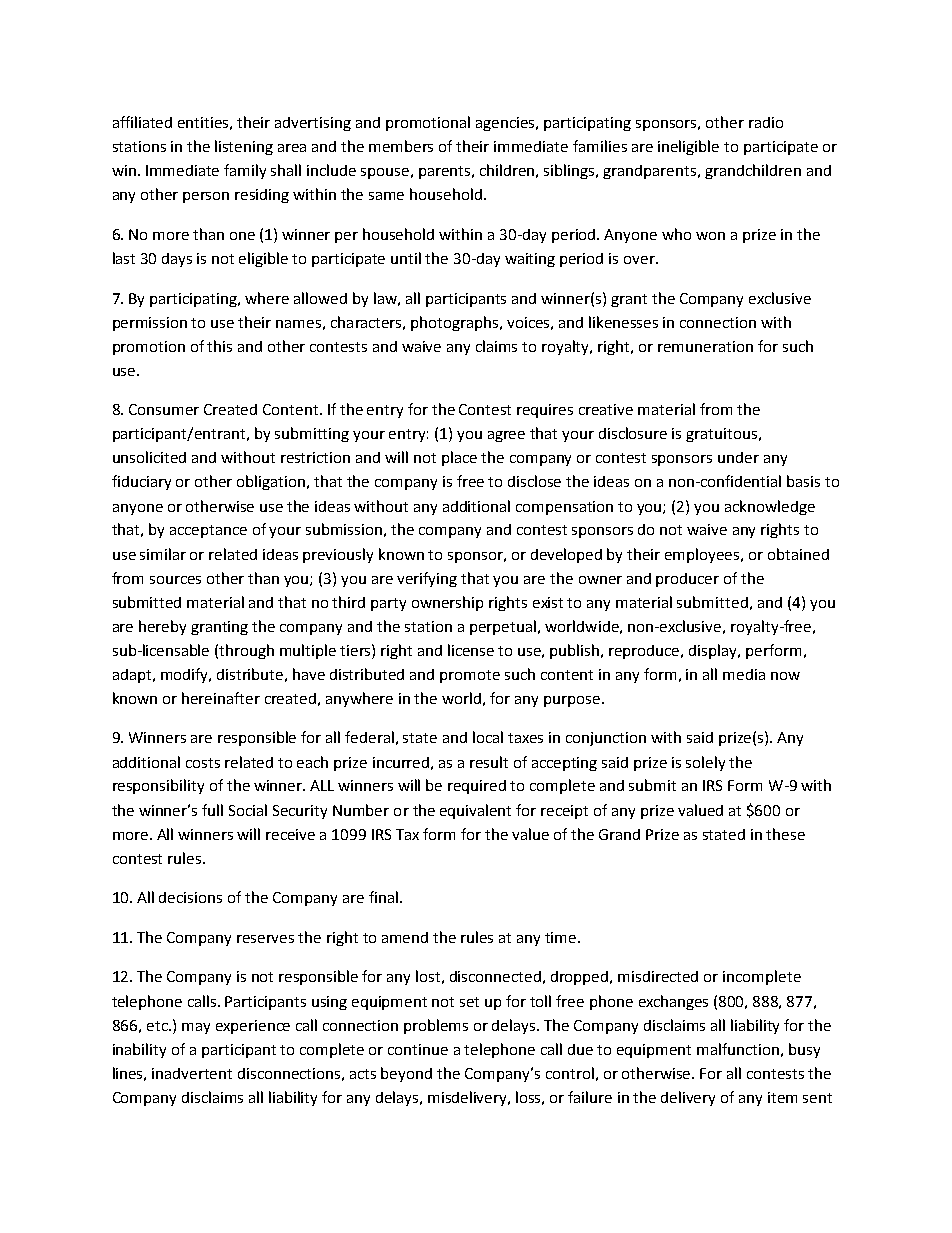  I want to click on members, so click(401, 146).
